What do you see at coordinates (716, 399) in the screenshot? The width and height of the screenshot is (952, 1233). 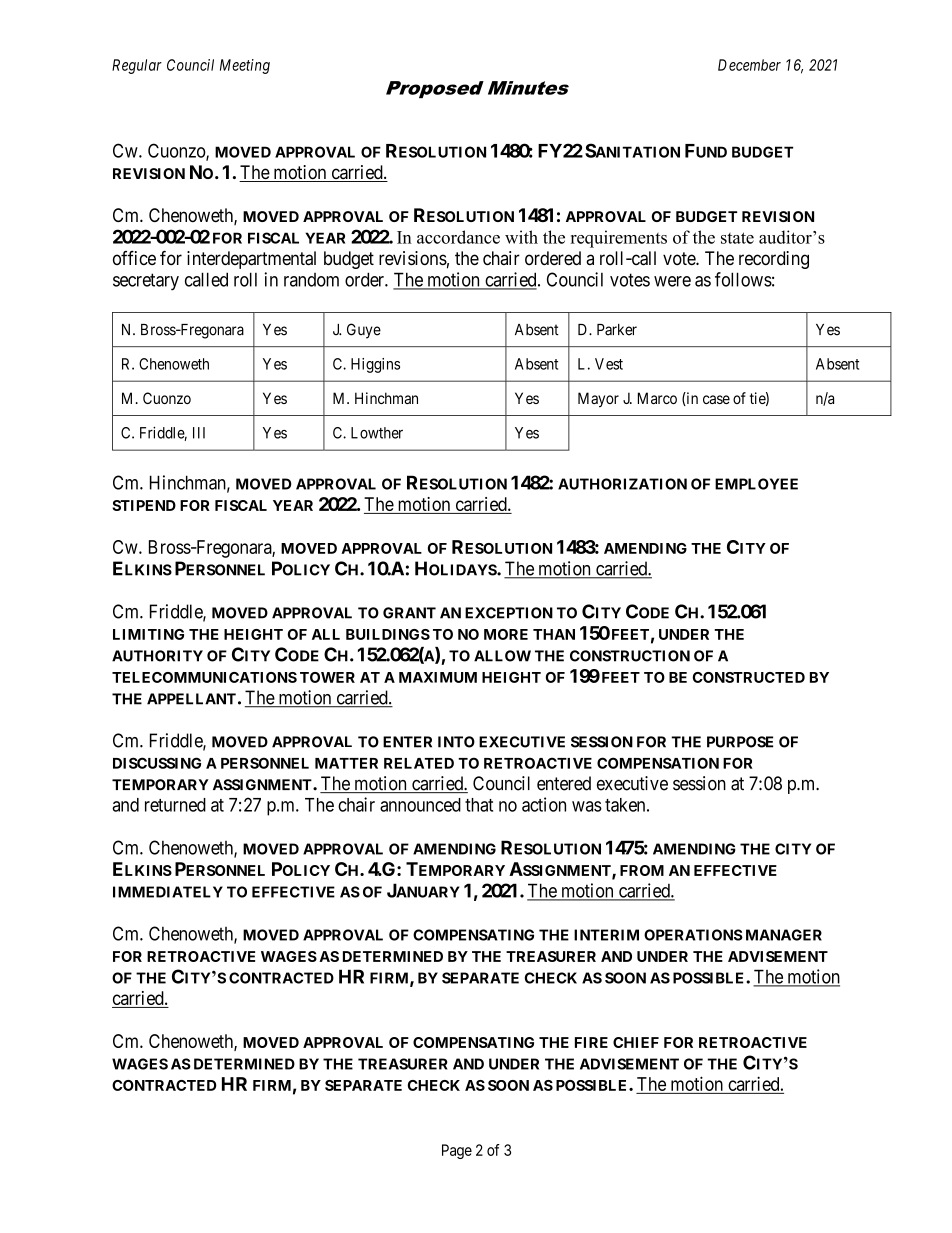 I see `case` at bounding box center [716, 399].
